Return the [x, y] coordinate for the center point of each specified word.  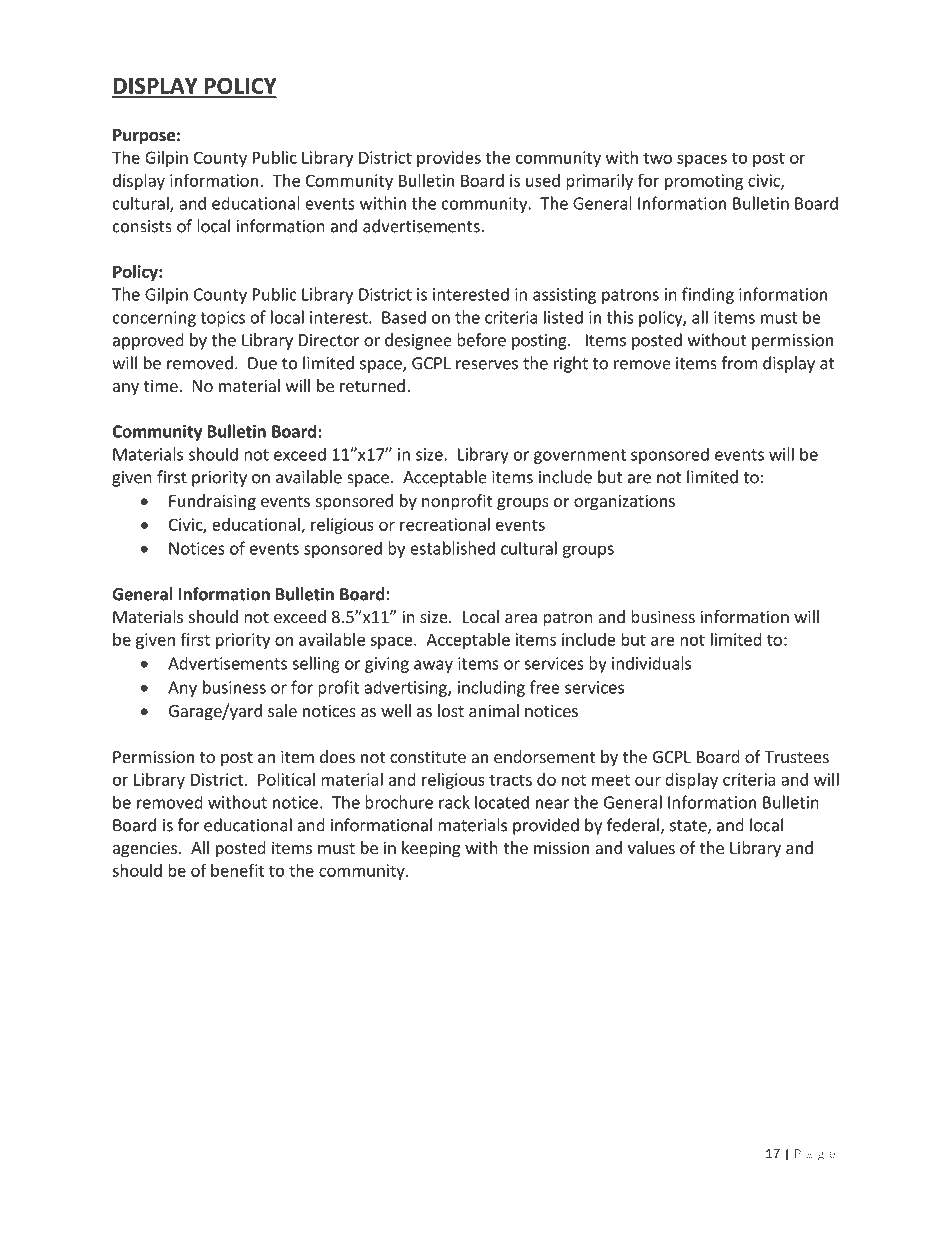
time [162, 385]
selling [316, 664]
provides [449, 159]
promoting [704, 182]
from [739, 363]
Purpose [144, 137]
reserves [487, 365]
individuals [651, 663]
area [521, 618]
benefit [237, 870]
